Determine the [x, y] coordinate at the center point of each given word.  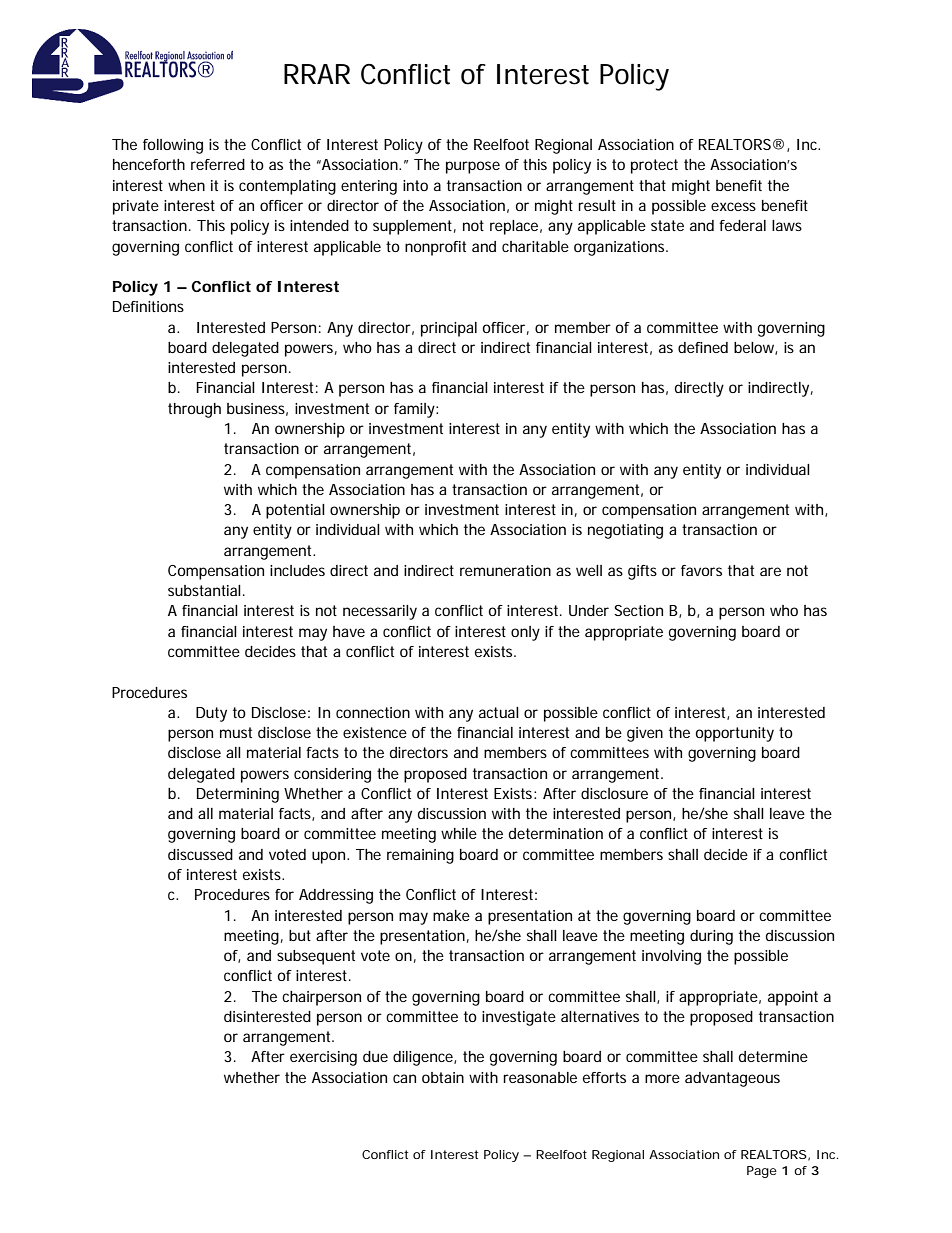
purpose [473, 167]
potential [295, 511]
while [459, 833]
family [414, 410]
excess [733, 206]
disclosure [614, 793]
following [173, 146]
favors [701, 570]
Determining [238, 795]
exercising [323, 1058]
